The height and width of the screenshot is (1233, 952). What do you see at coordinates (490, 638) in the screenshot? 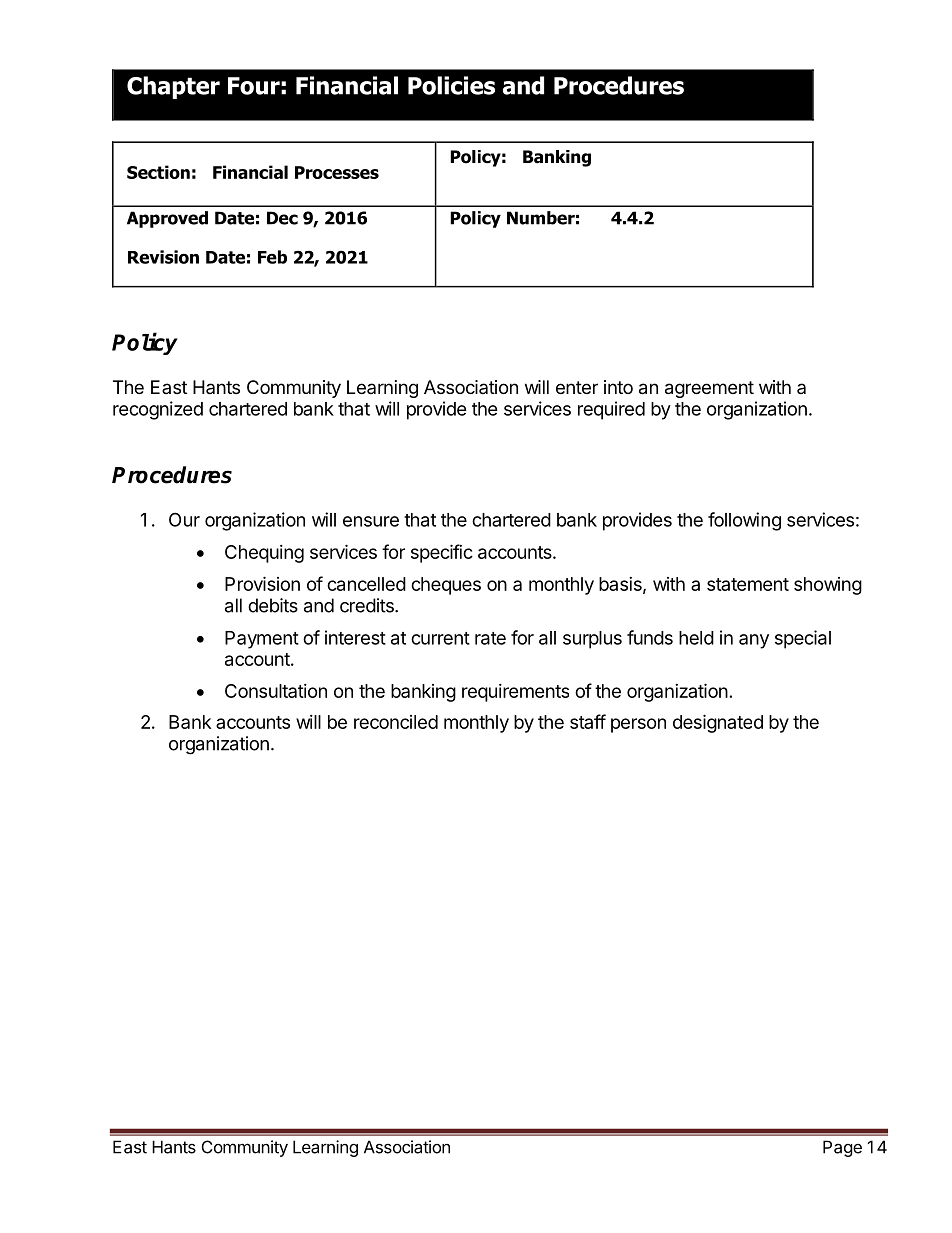
I see `rate` at bounding box center [490, 638].
